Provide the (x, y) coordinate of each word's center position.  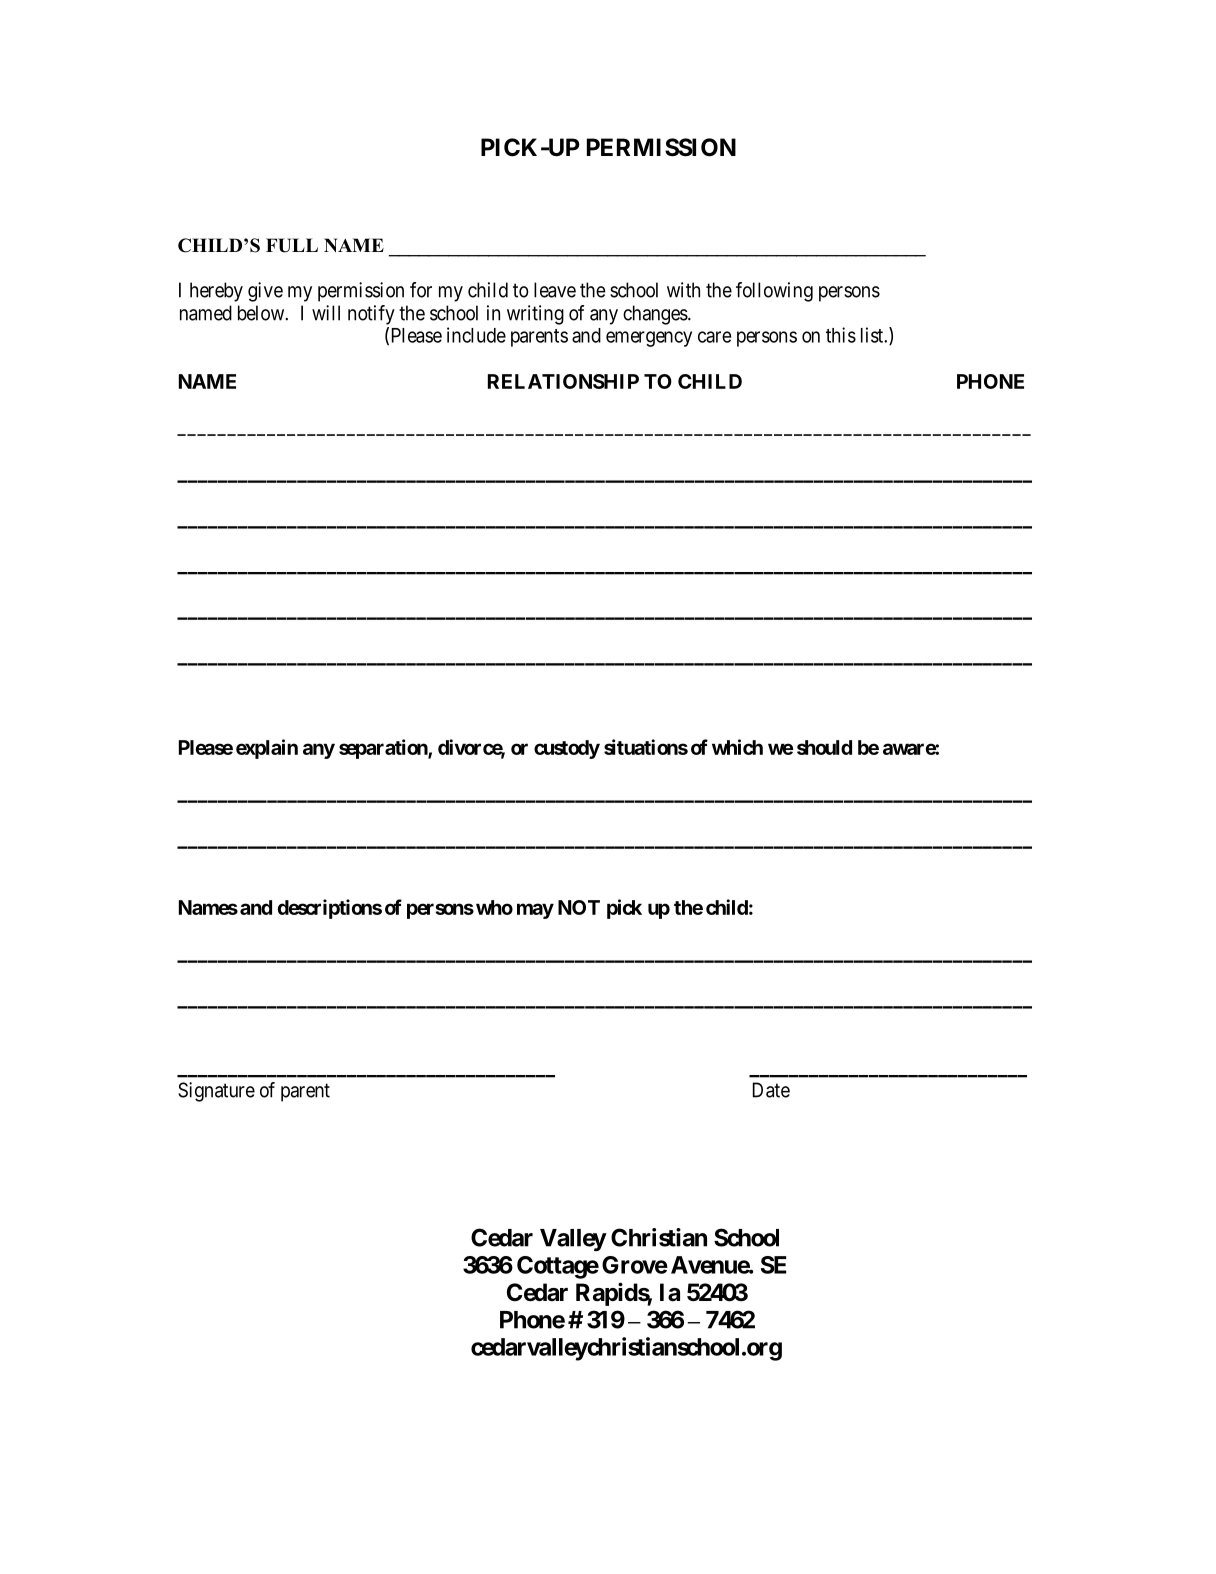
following (774, 292)
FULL (292, 245)
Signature (216, 1092)
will (326, 313)
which (737, 747)
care (714, 337)
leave (555, 290)
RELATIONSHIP (563, 381)
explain (267, 749)
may (535, 911)
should (824, 747)
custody (567, 749)
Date (771, 1090)
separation (384, 749)
